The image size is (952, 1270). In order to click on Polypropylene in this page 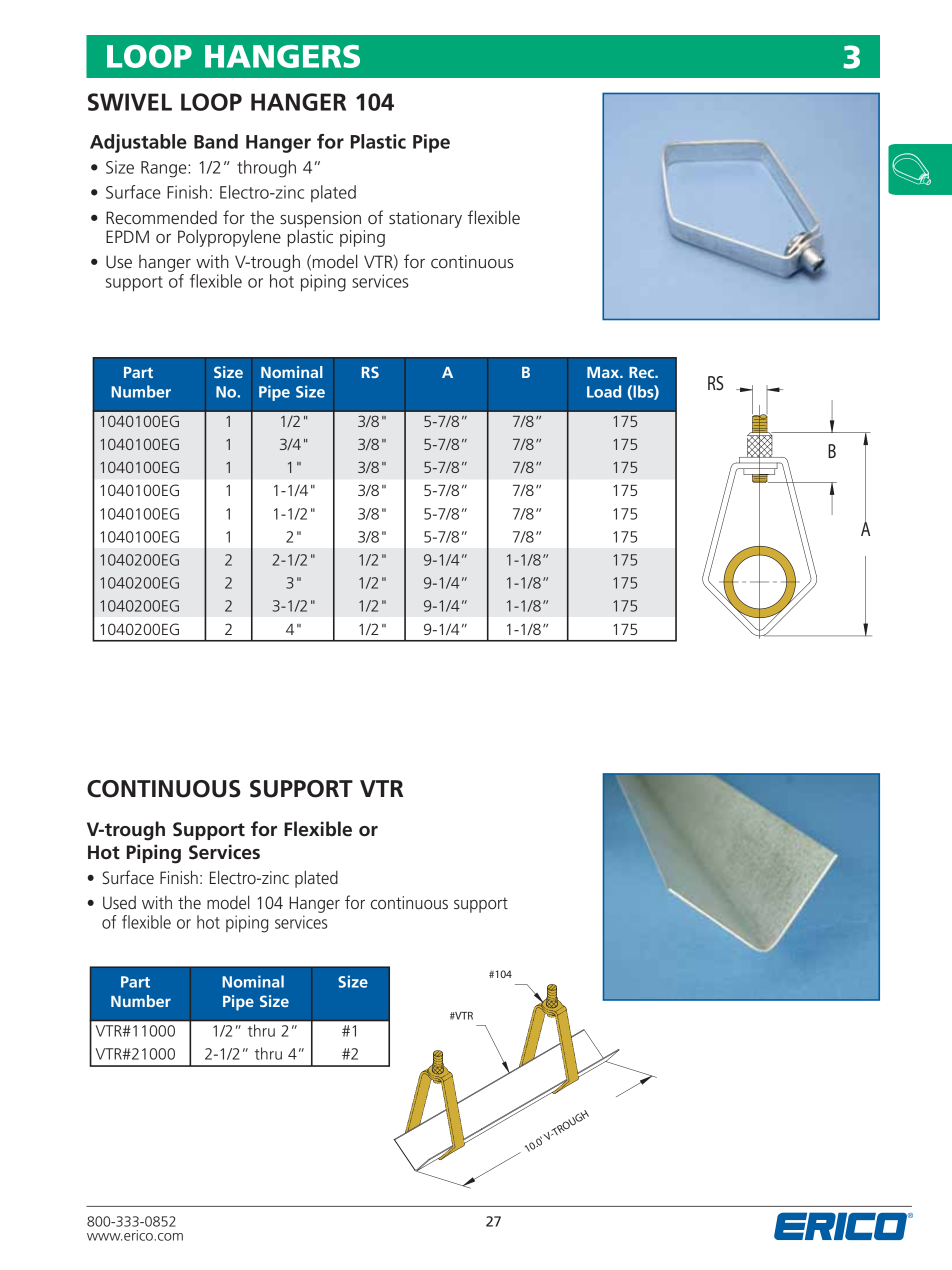, I will do `click(229, 238)`.
